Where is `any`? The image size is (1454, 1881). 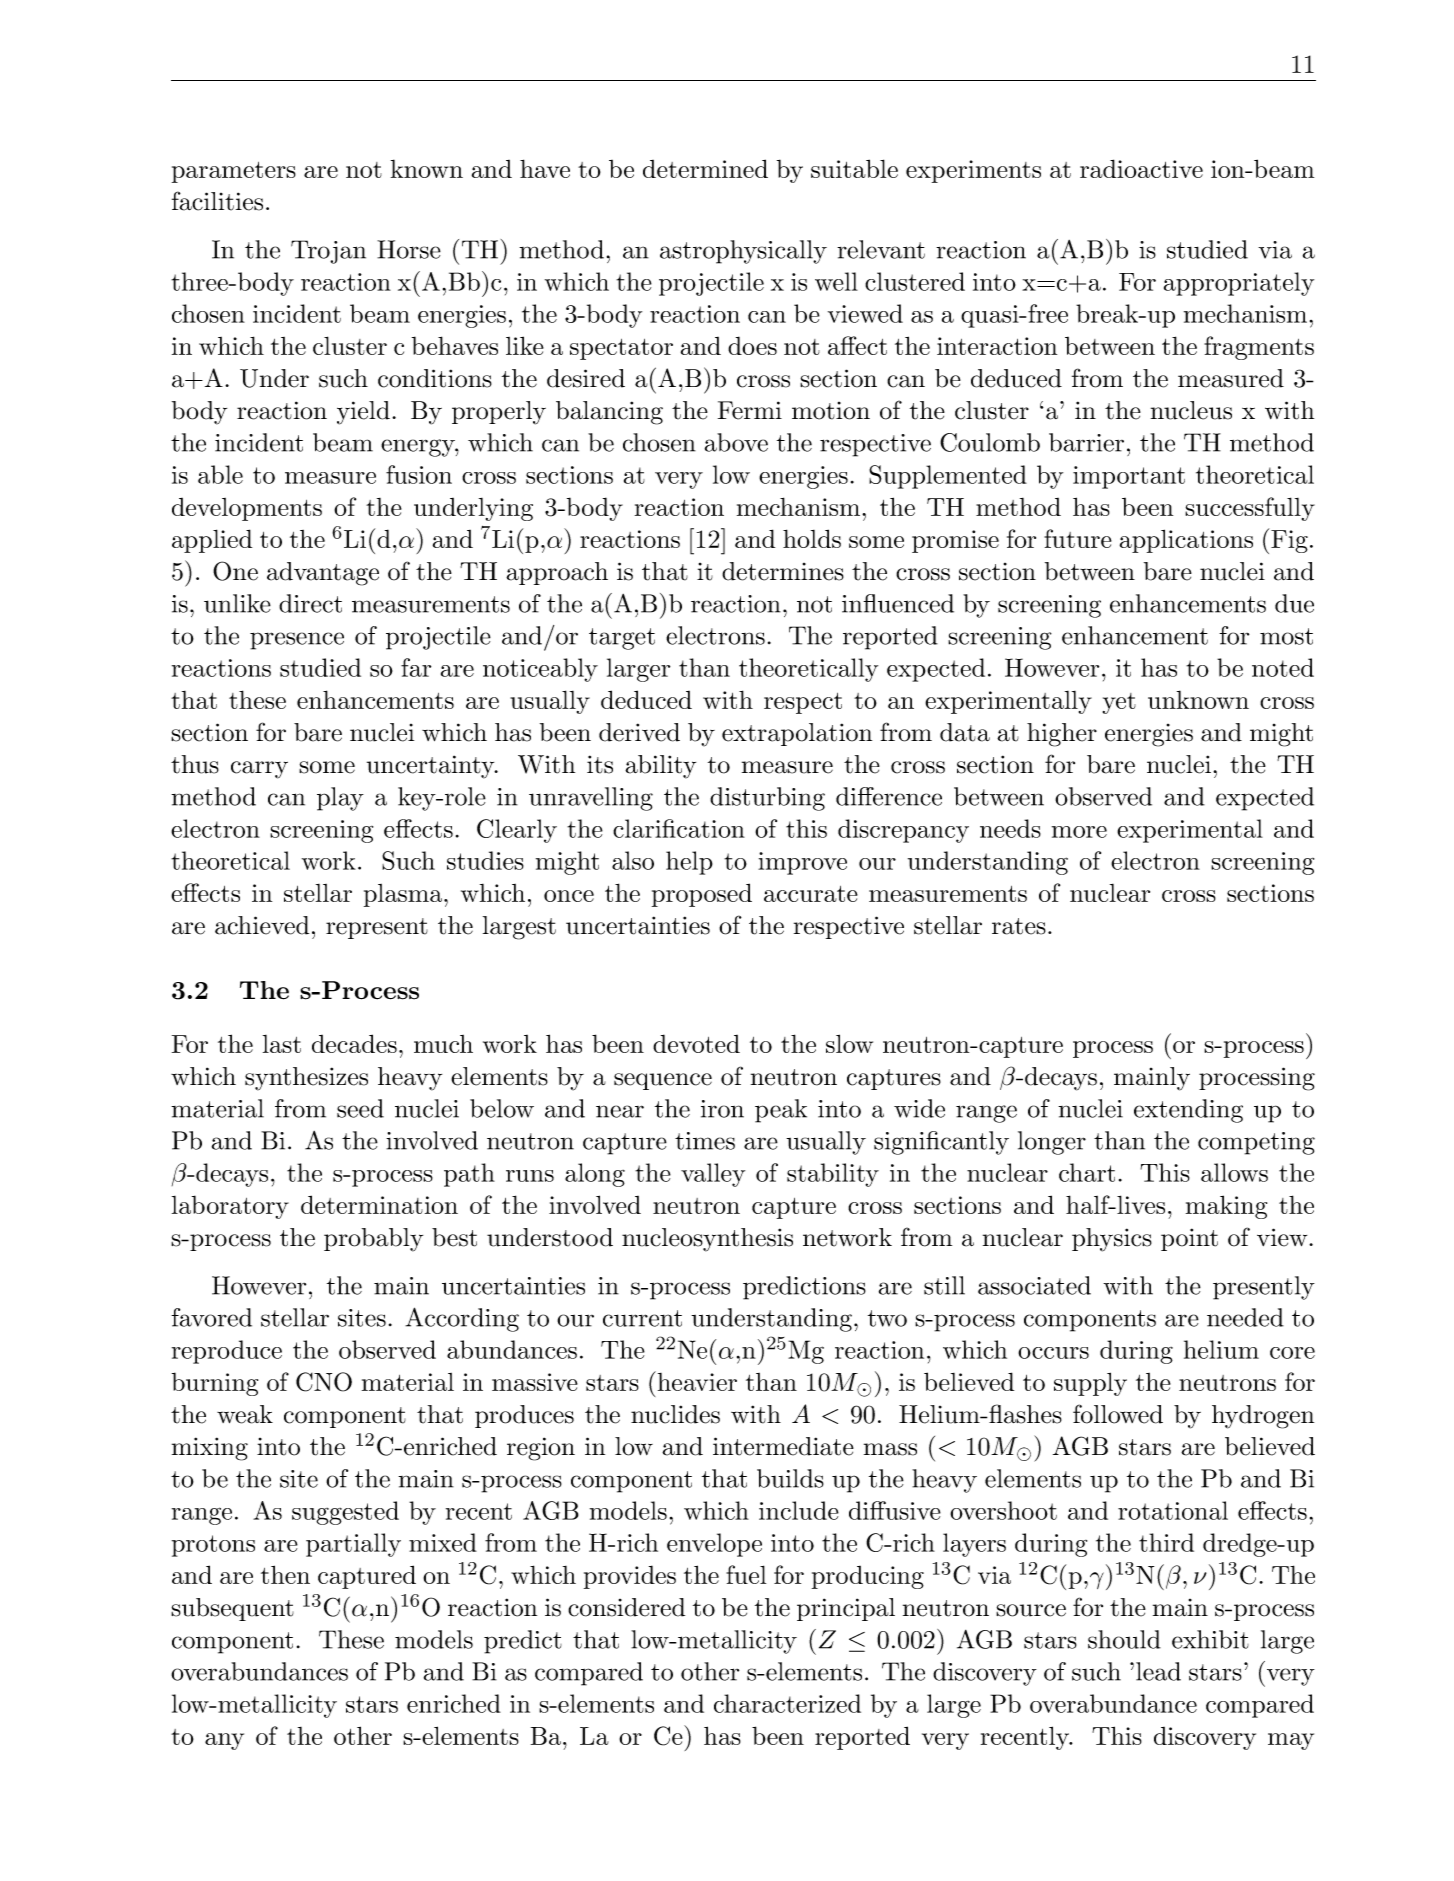
any is located at coordinates (224, 1741).
